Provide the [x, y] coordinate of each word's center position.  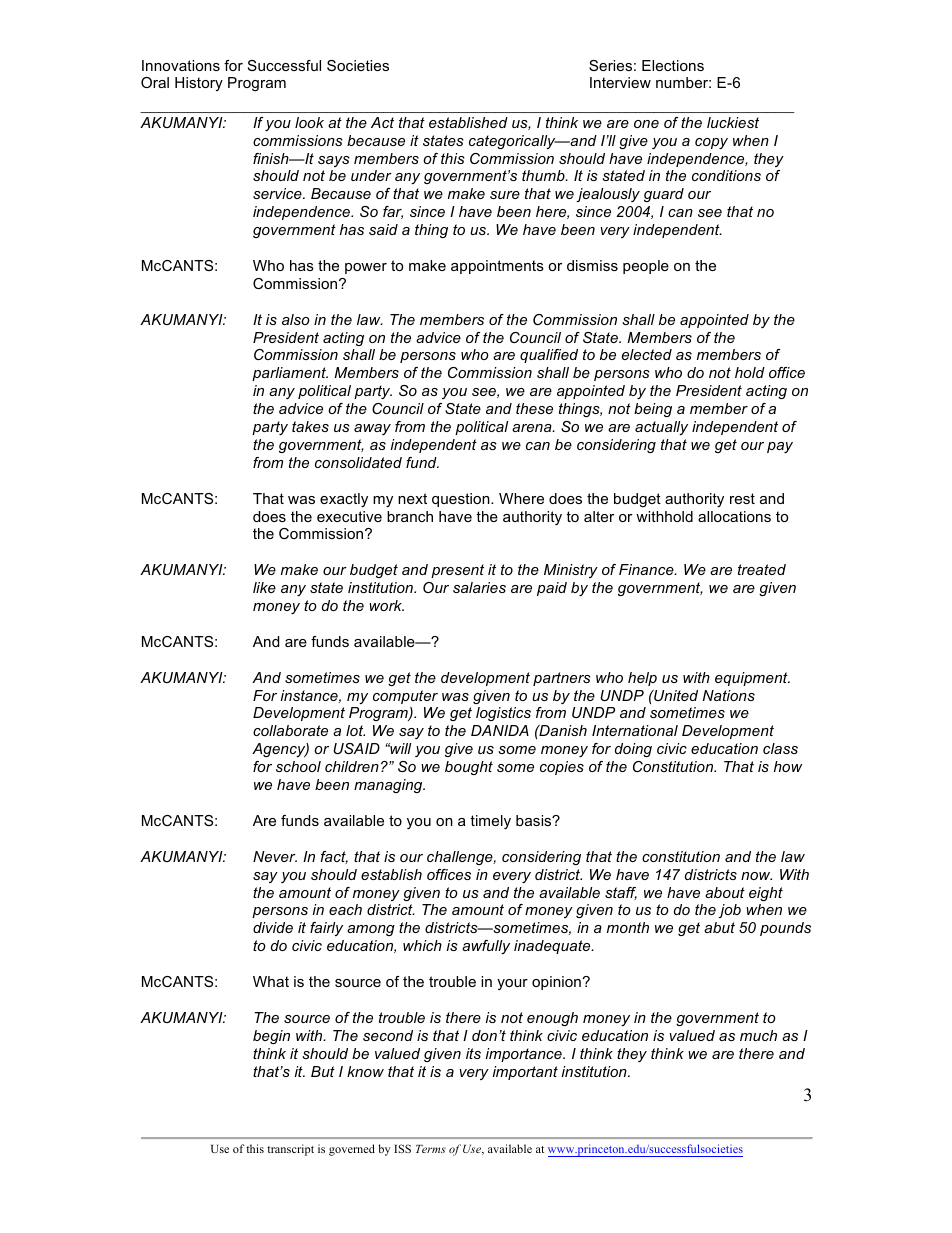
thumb [544, 175]
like [264, 587]
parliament [290, 374]
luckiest [733, 122]
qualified [549, 356]
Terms [431, 1149]
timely [490, 822]
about [725, 892]
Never [275, 856]
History [199, 84]
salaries [479, 587]
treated [762, 569]
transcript [290, 1150]
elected [647, 354]
